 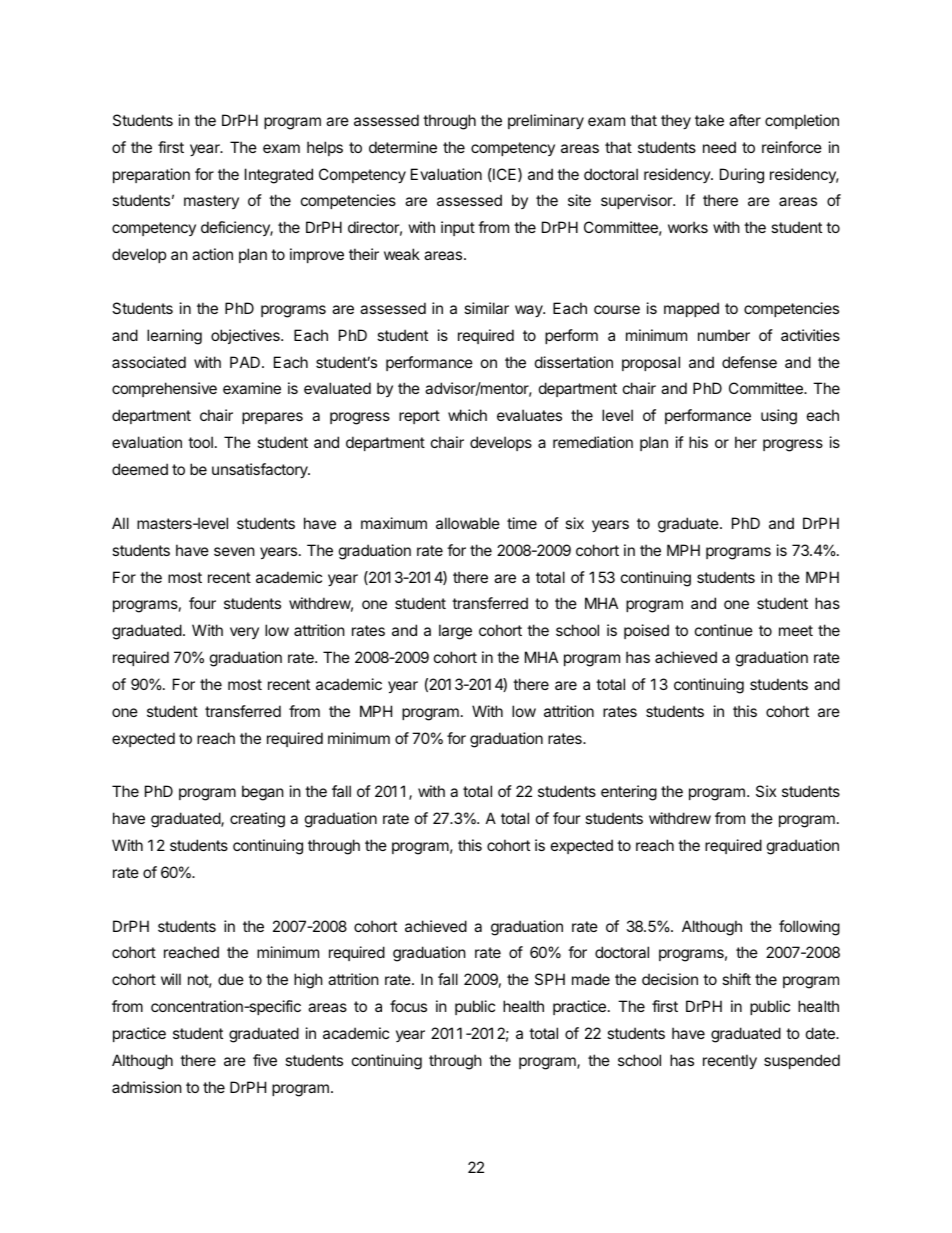 I want to click on need, so click(x=719, y=147).
